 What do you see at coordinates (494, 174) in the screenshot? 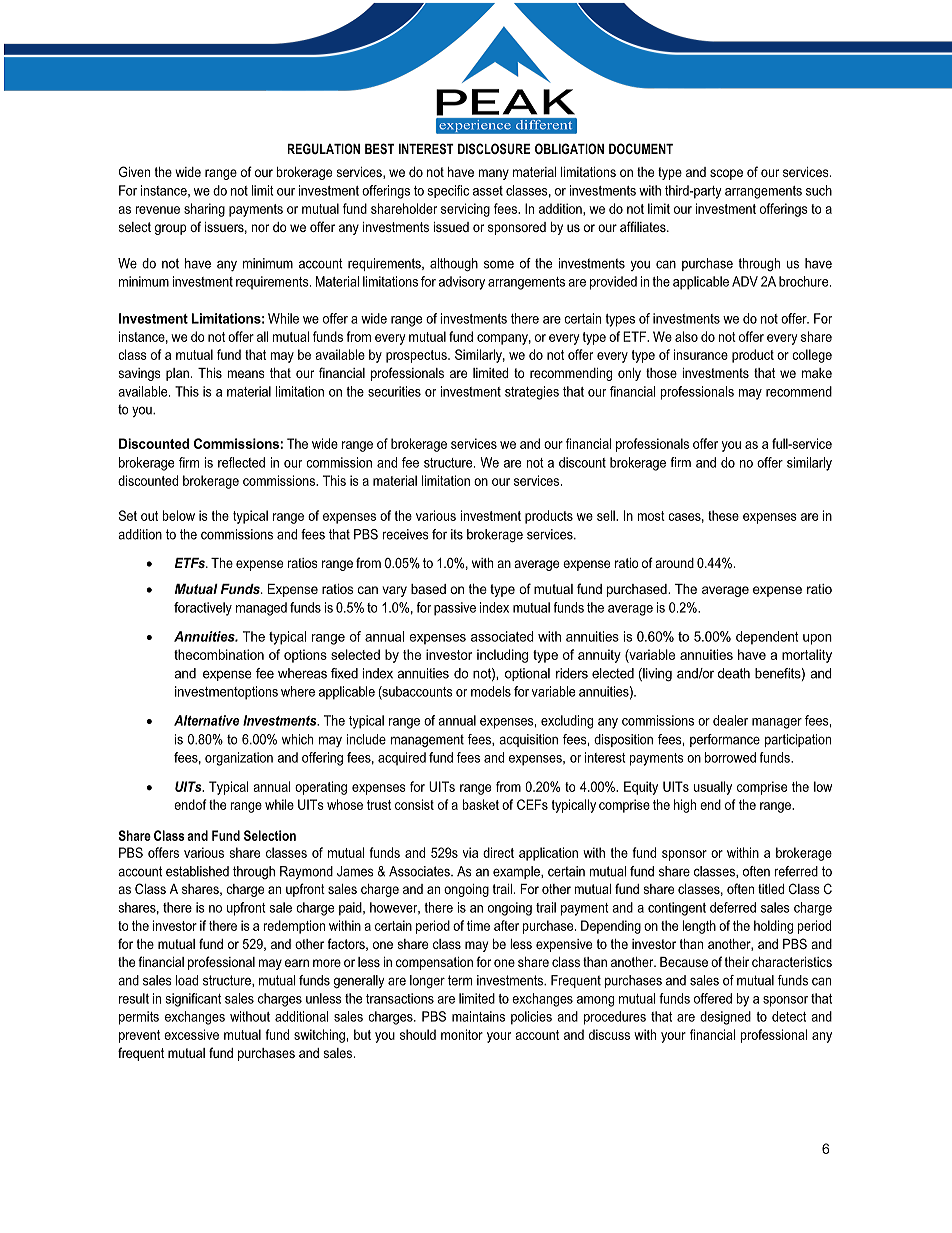
I see `many` at bounding box center [494, 174].
